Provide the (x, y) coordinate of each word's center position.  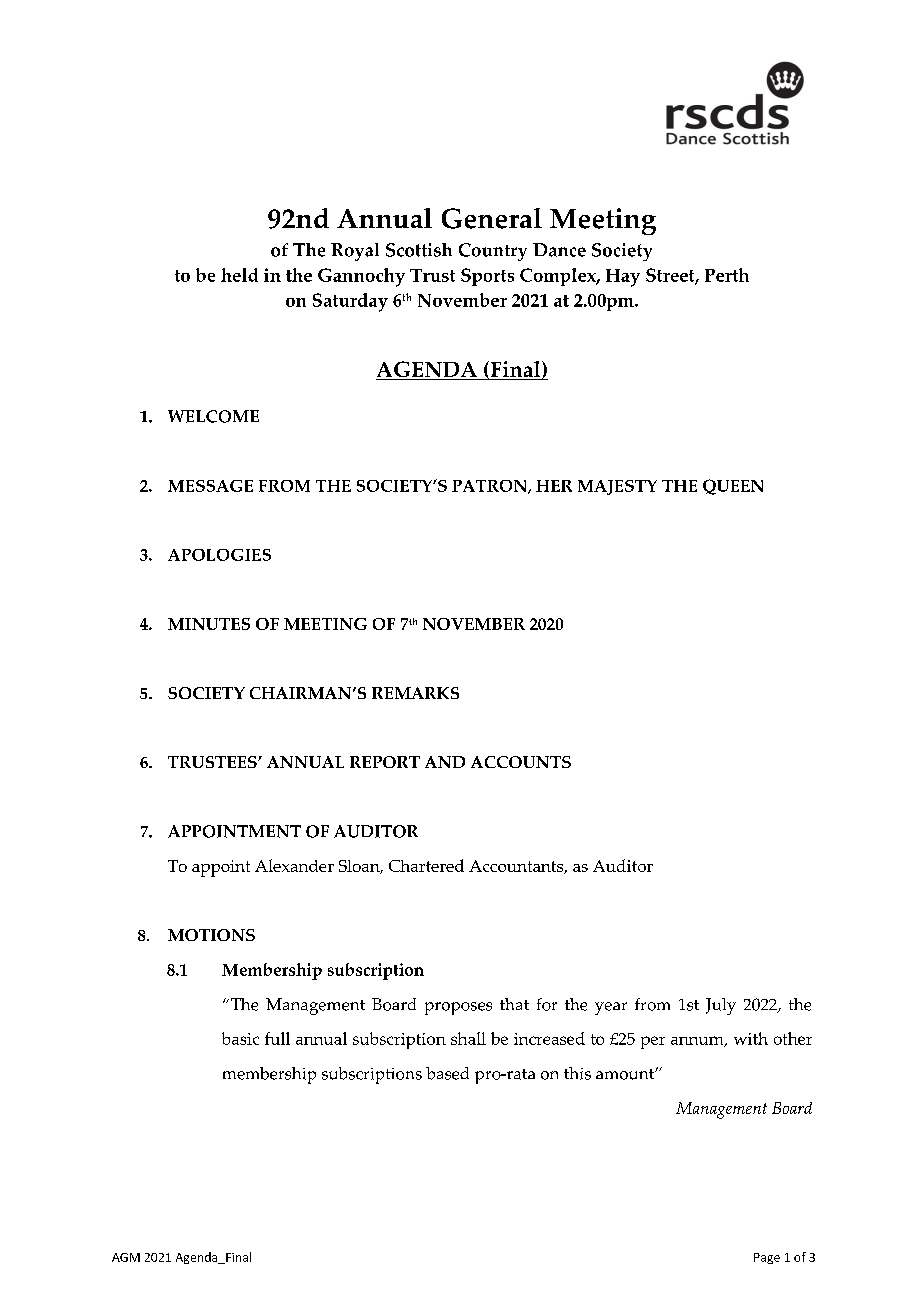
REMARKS (415, 693)
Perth (727, 275)
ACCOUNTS (521, 762)
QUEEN (733, 487)
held (239, 275)
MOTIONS (211, 935)
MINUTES (209, 624)
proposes (458, 1008)
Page (767, 1258)
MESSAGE (210, 486)
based (447, 1073)
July (721, 1006)
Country (493, 252)
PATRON (490, 487)
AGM (126, 1257)
